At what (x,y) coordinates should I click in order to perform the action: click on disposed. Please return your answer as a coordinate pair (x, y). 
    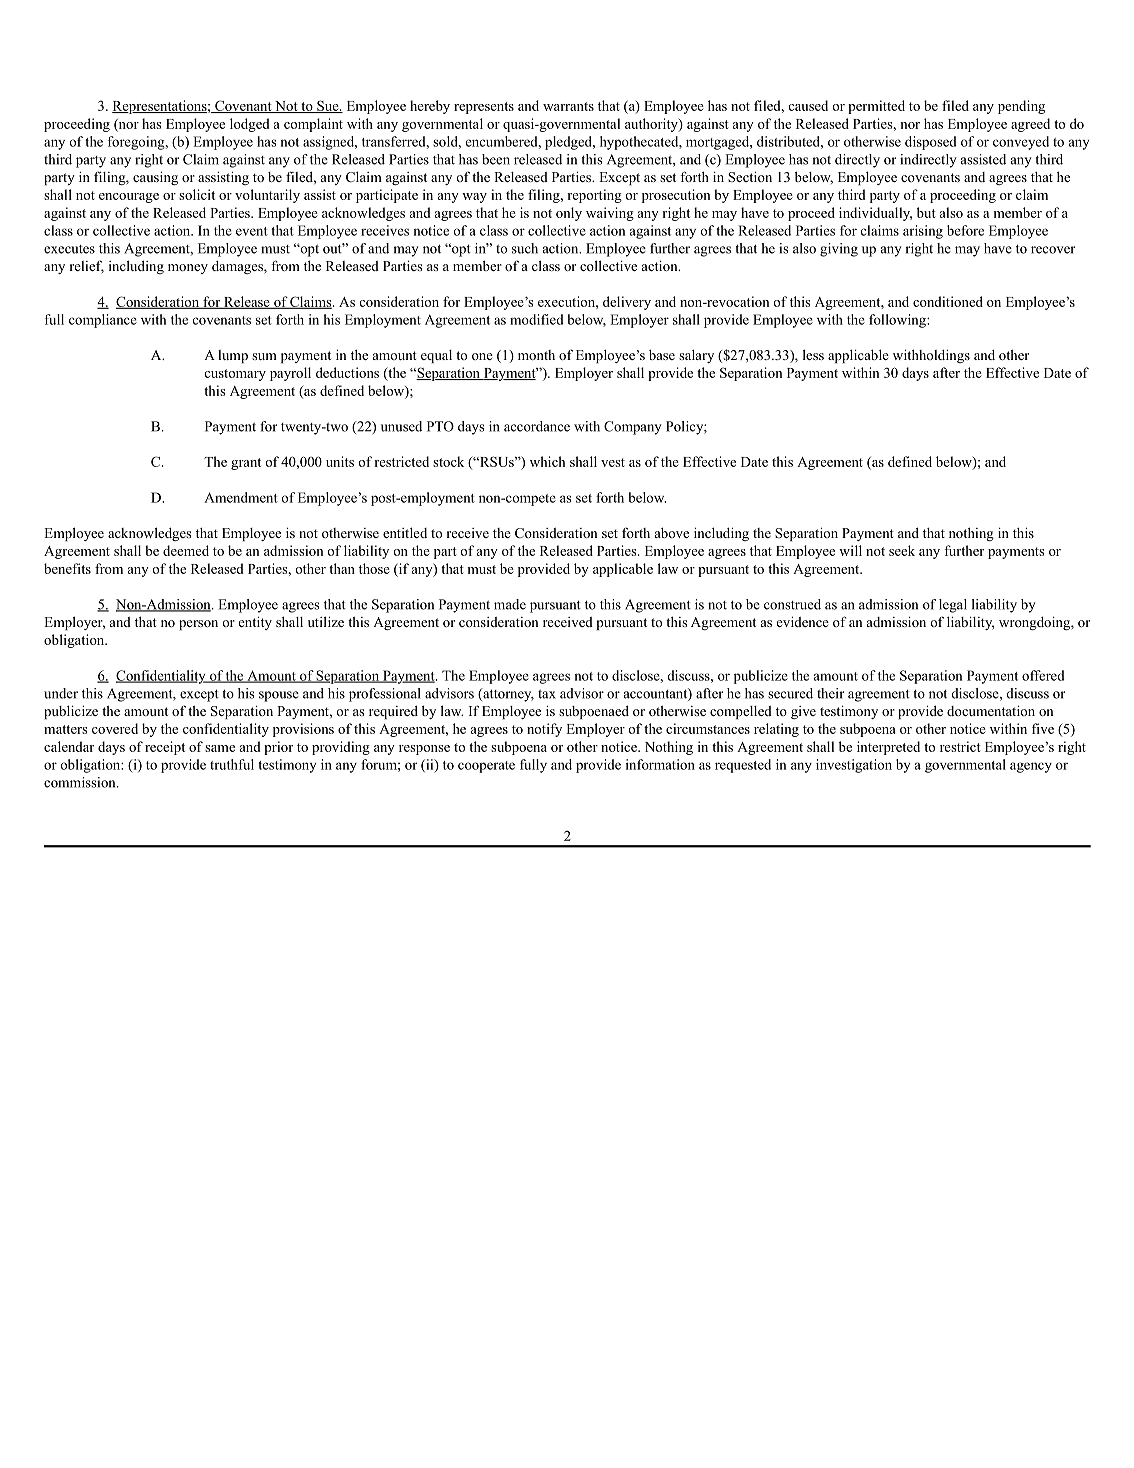
    Looking at the image, I should click on (931, 143).
